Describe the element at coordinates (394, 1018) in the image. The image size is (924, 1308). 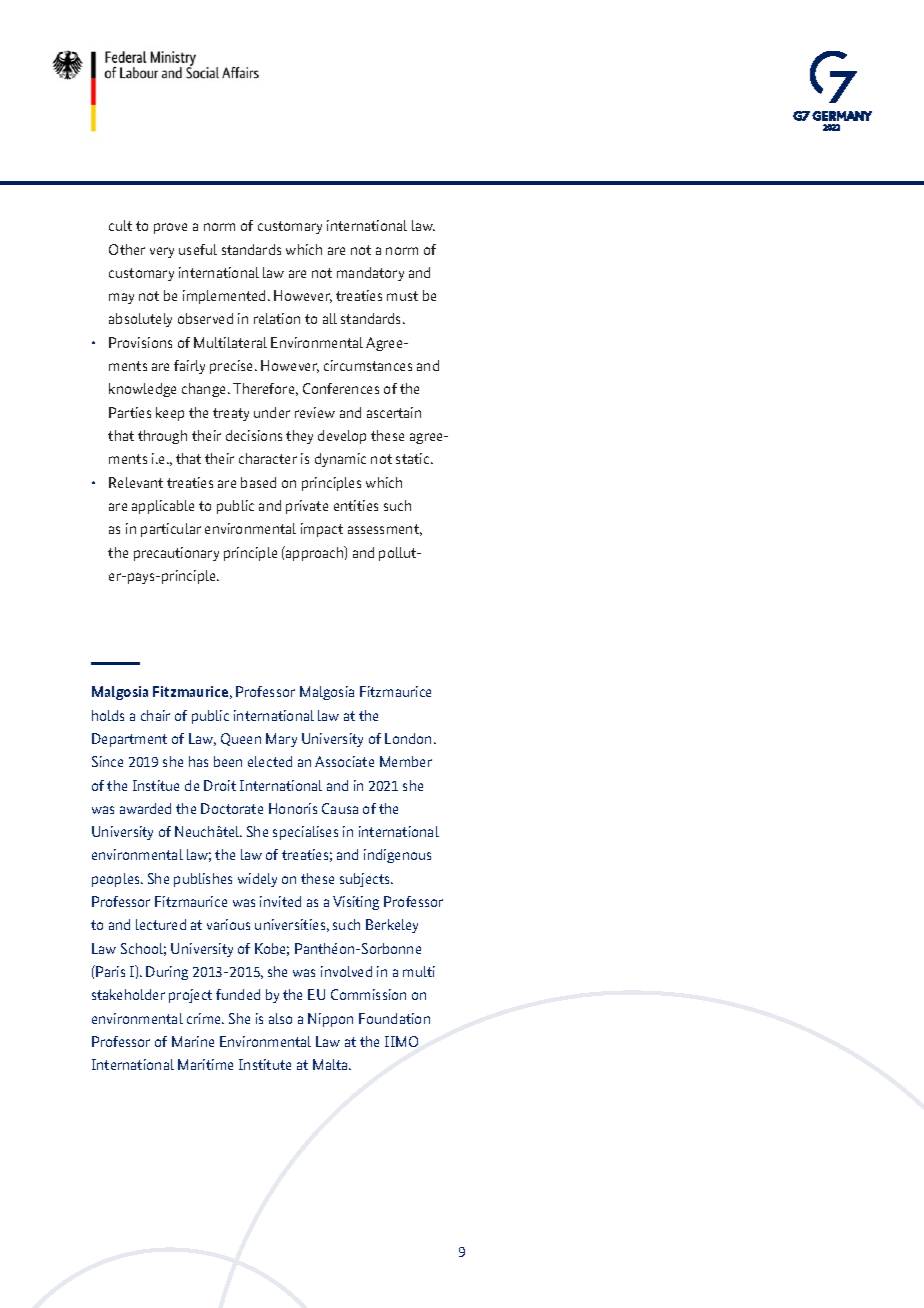
I see `Foundation` at that location.
